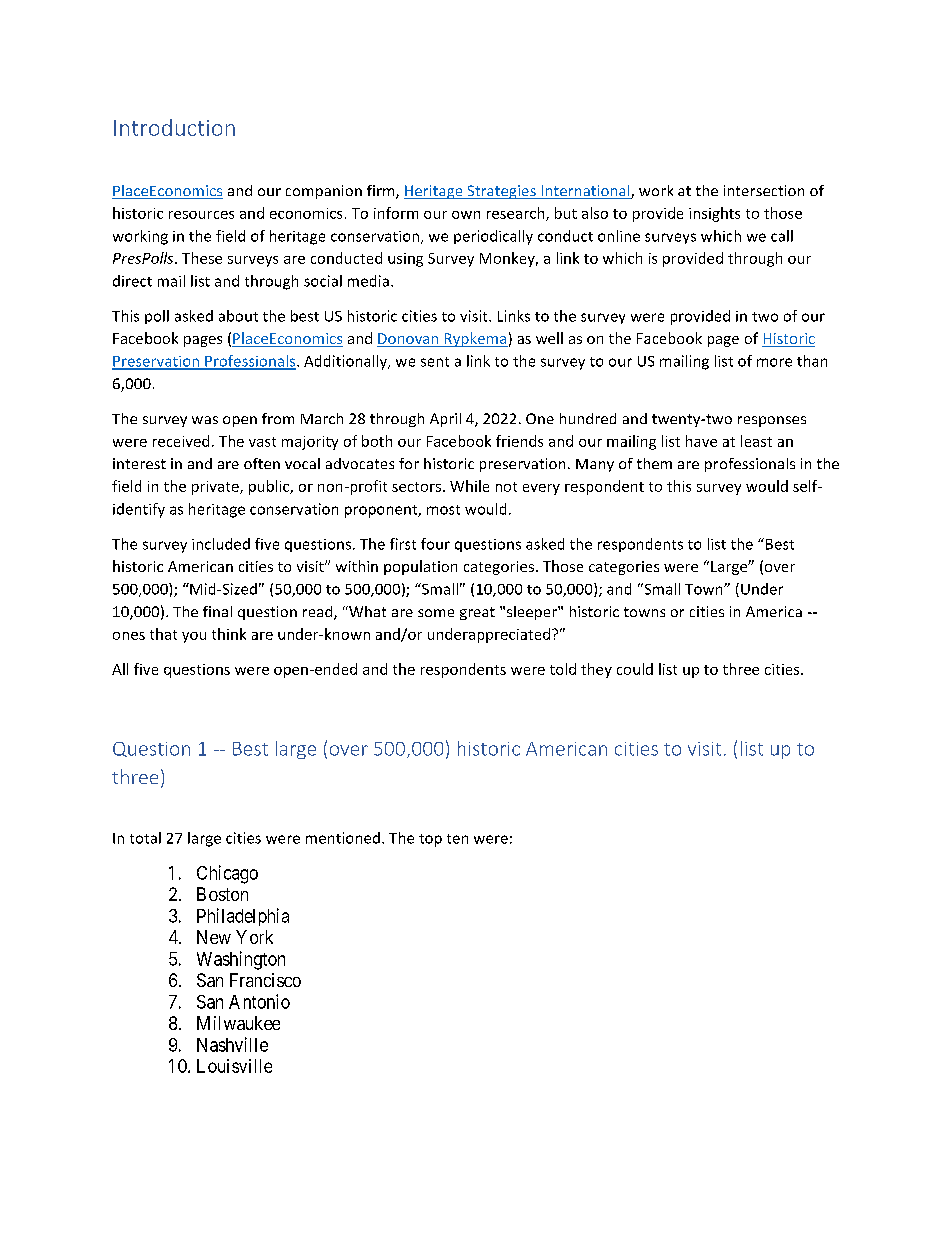 Image resolution: width=952 pixels, height=1233 pixels. Describe the element at coordinates (435, 362) in the image. I see `sent` at that location.
